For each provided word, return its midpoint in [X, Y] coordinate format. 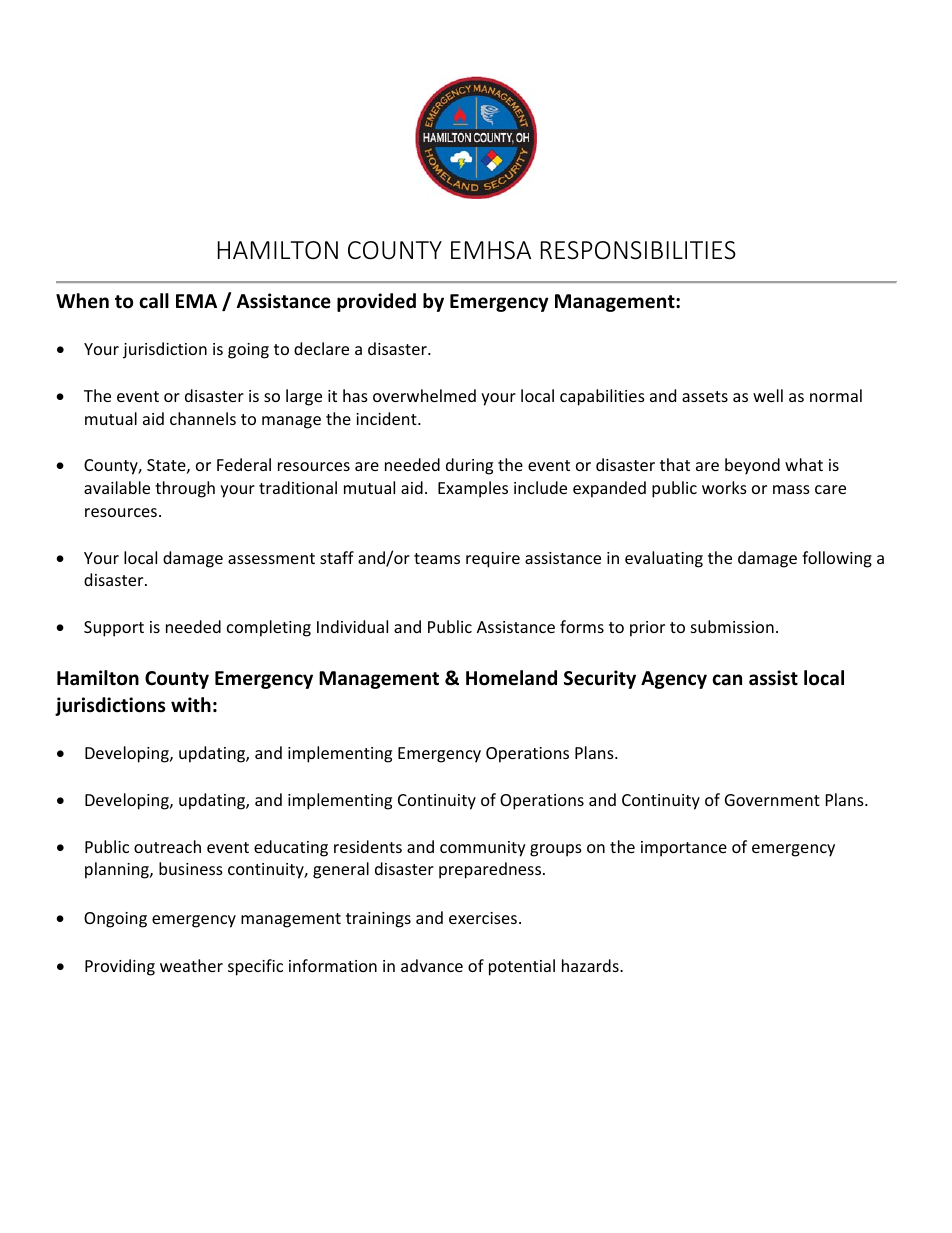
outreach [167, 846]
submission [732, 626]
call [154, 301]
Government [772, 800]
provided [376, 302]
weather [191, 965]
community [483, 849]
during [469, 466]
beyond [752, 466]
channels [203, 418]
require [493, 560]
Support [114, 629]
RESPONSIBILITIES [638, 250]
